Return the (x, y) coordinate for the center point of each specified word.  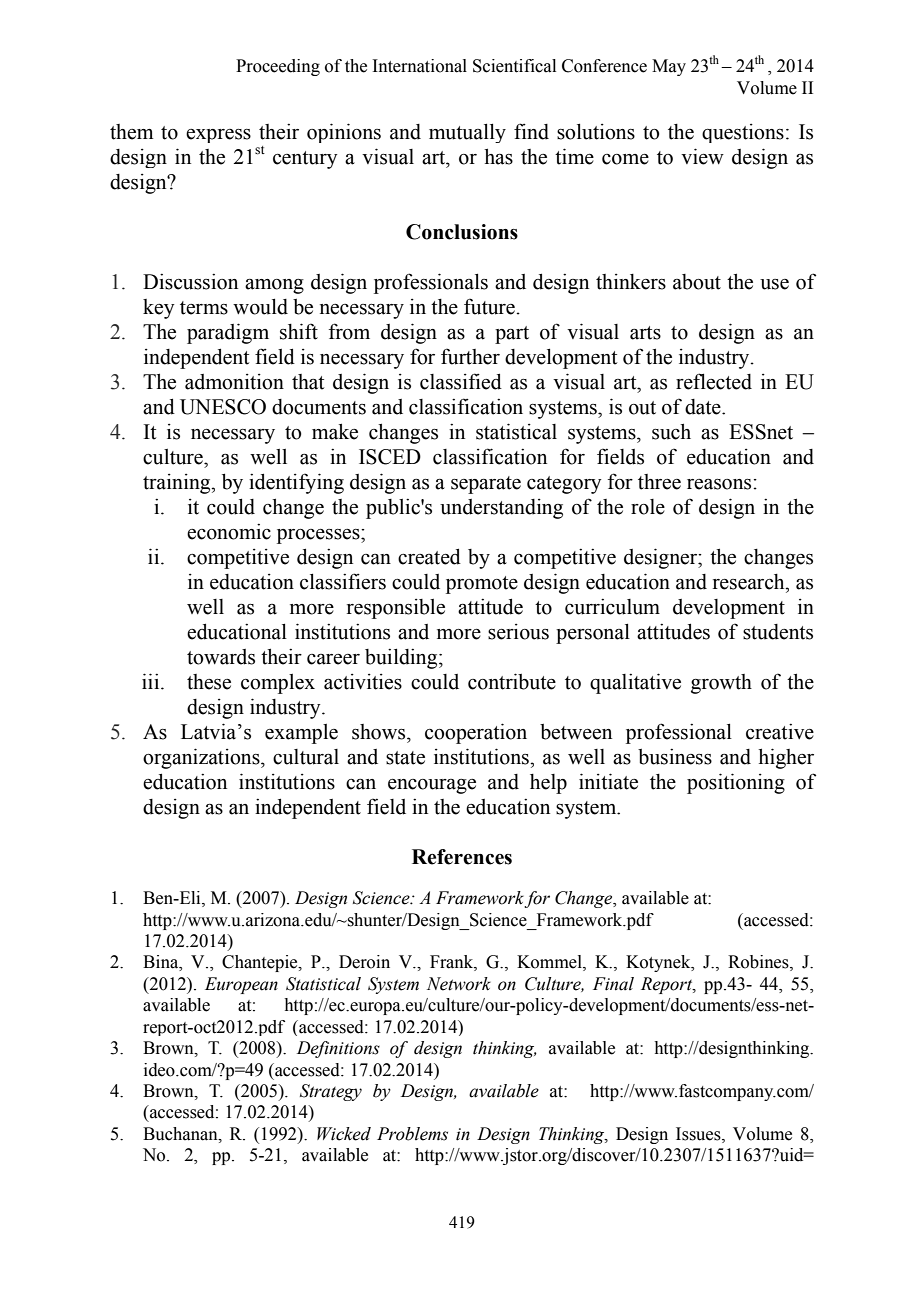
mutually (467, 133)
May (669, 67)
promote (482, 585)
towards (221, 657)
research (750, 582)
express (218, 136)
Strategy (331, 1092)
